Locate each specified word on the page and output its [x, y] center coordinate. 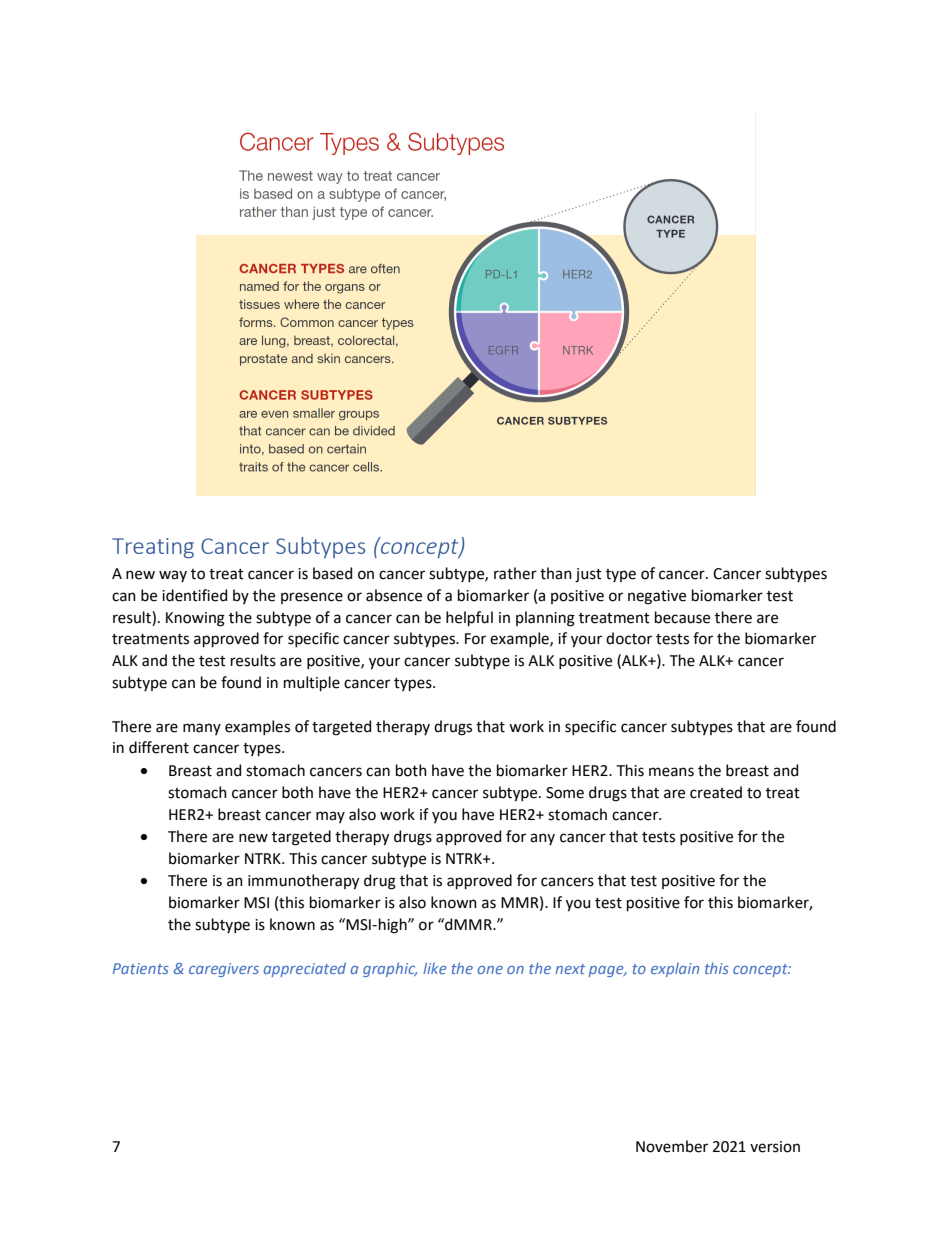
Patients [141, 968]
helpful [469, 618]
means [671, 772]
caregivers [224, 970]
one [490, 970]
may [330, 817]
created [716, 792]
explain [675, 969]
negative [657, 597]
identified [194, 595]
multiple [312, 683]
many [202, 729]
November [672, 1146]
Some [565, 793]
